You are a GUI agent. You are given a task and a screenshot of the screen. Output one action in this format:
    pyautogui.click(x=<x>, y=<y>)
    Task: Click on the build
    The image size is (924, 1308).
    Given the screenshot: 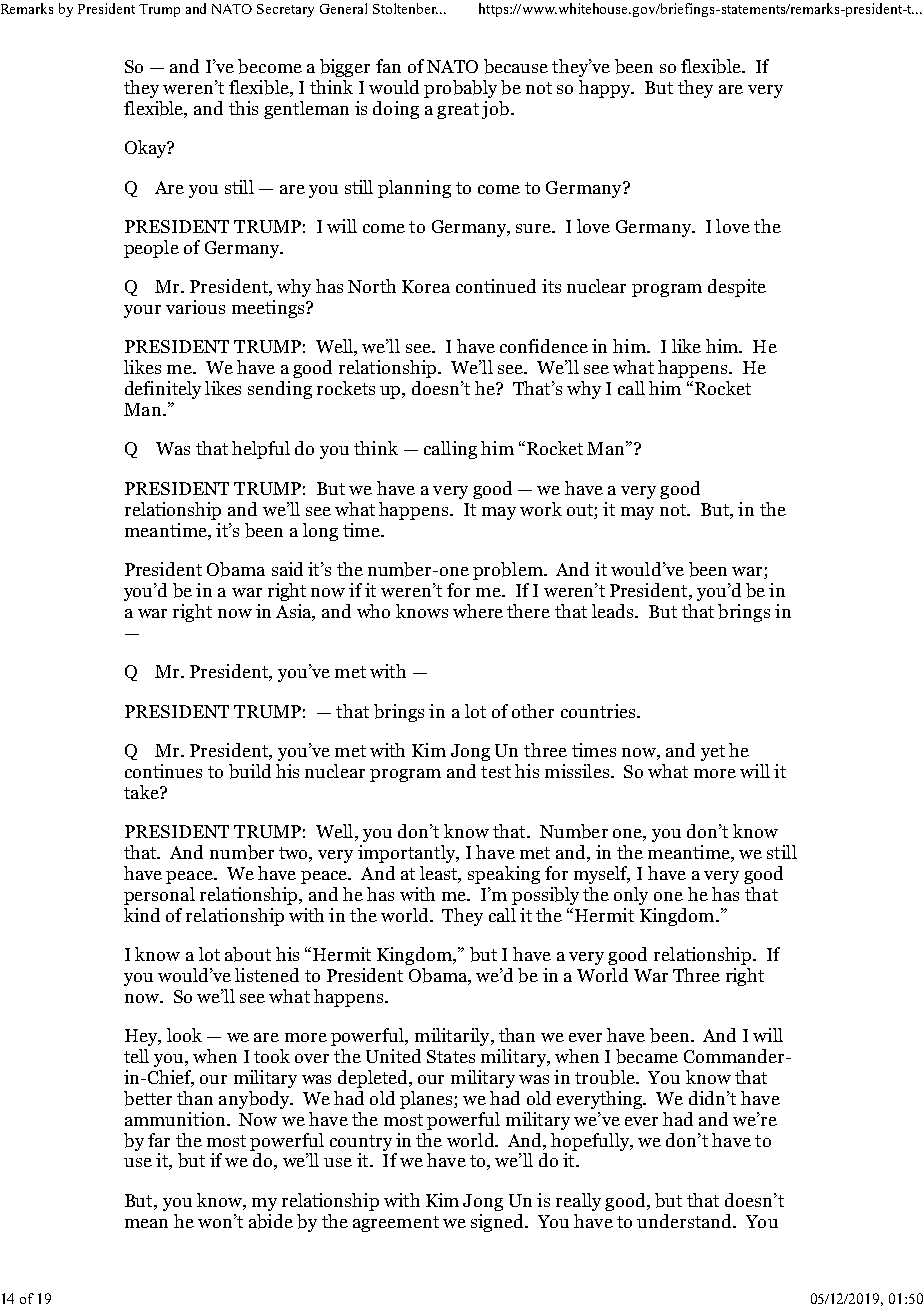 What is the action you would take?
    pyautogui.click(x=250, y=771)
